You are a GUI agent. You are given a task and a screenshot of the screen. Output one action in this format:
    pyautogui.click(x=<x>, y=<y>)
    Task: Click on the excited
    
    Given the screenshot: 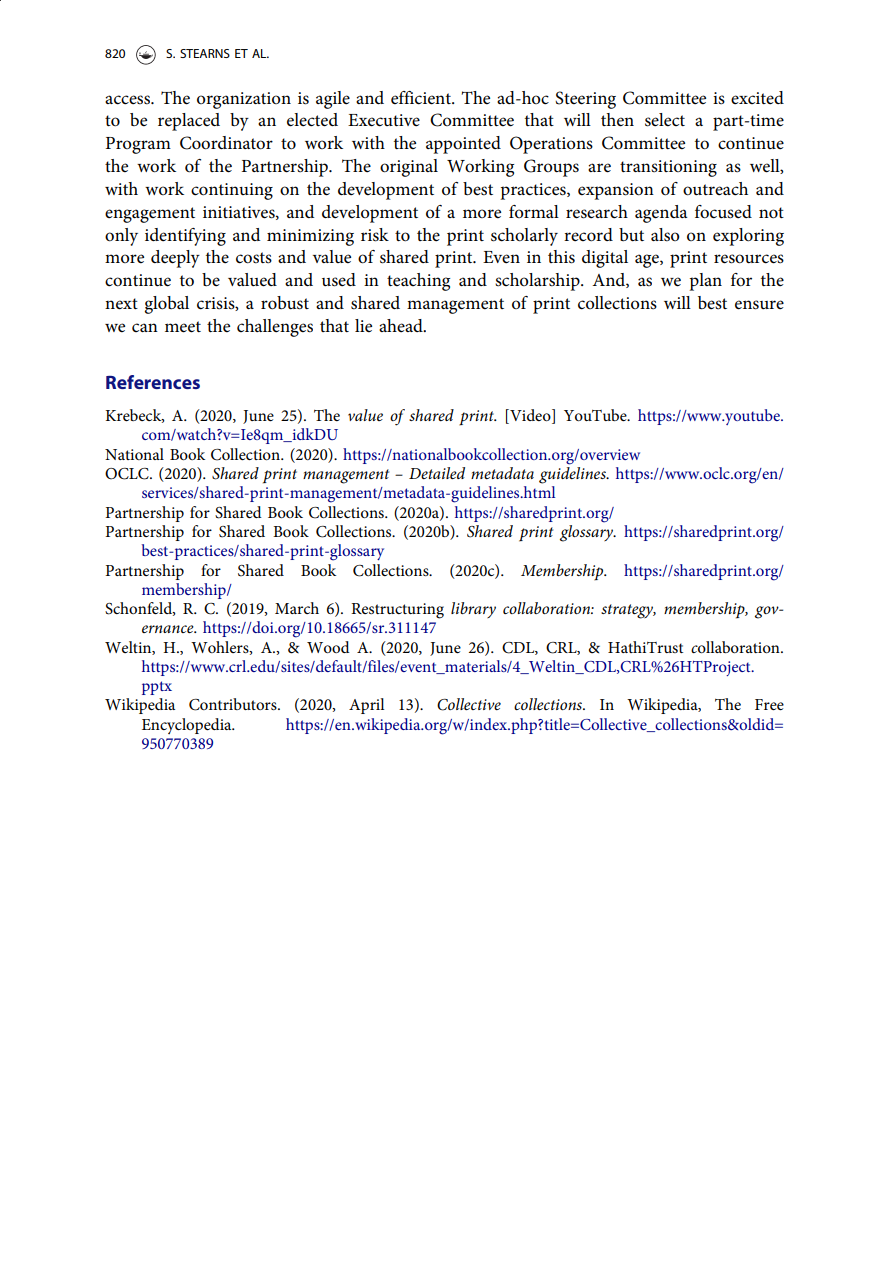 What is the action you would take?
    pyautogui.click(x=757, y=97)
